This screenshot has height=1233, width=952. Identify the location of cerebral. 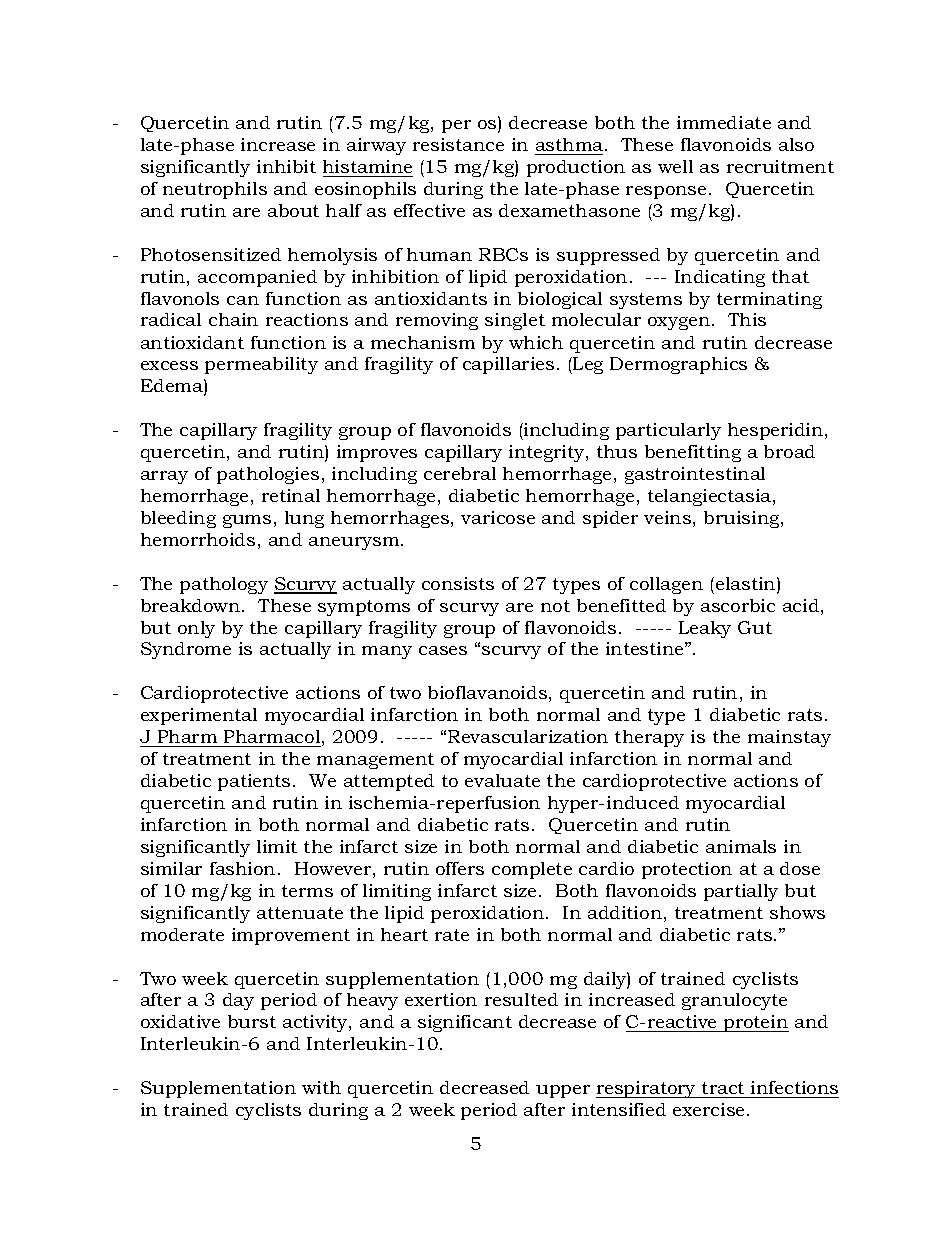
(460, 473).
